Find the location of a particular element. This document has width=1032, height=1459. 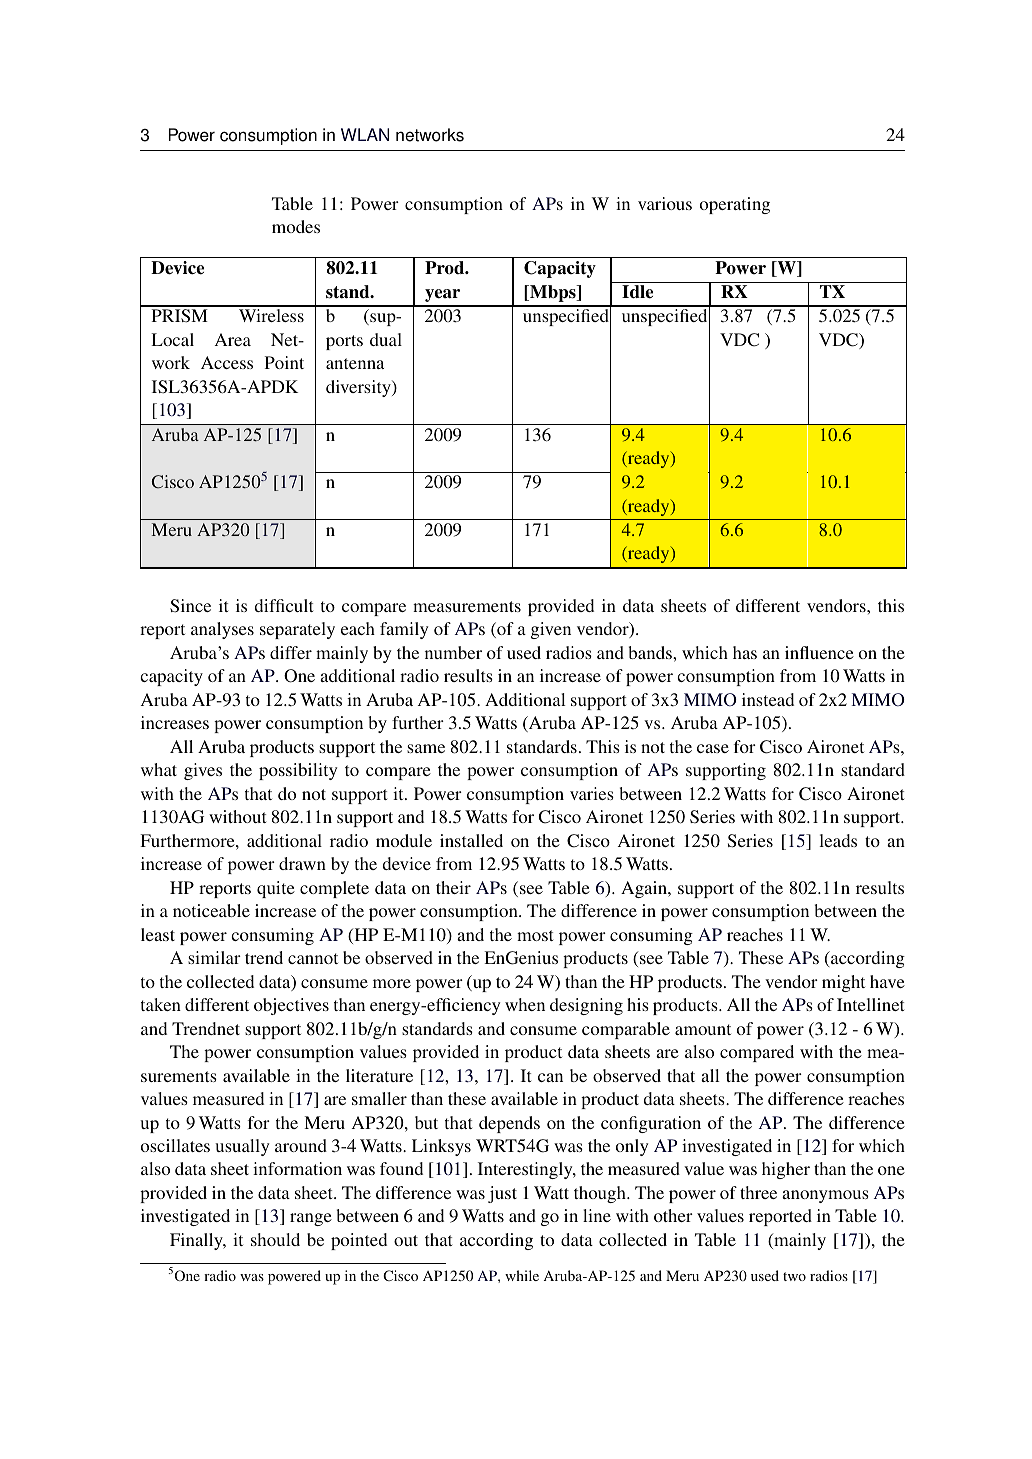

quite is located at coordinates (276, 889).
